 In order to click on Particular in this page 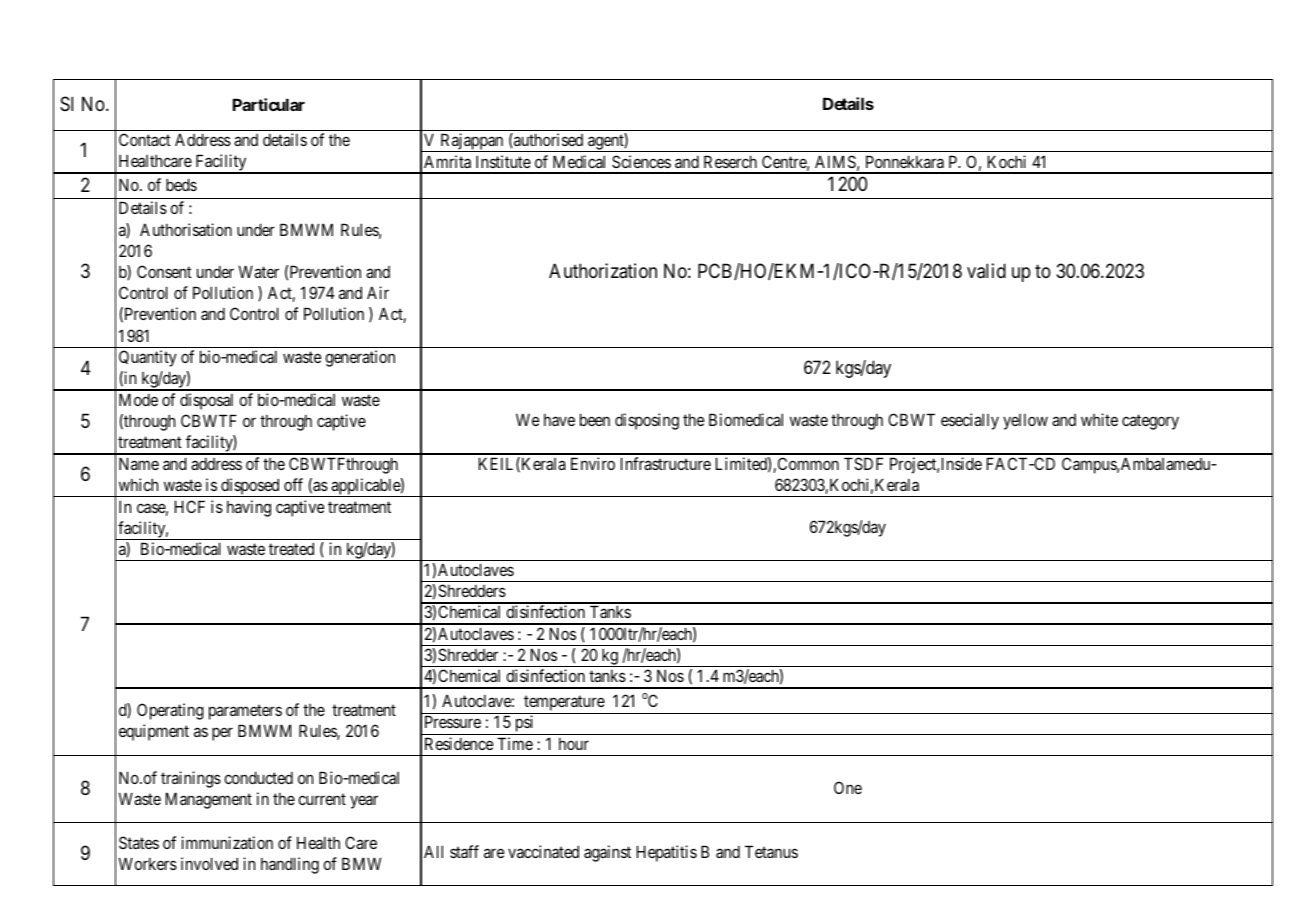, I will do `click(269, 104)`.
